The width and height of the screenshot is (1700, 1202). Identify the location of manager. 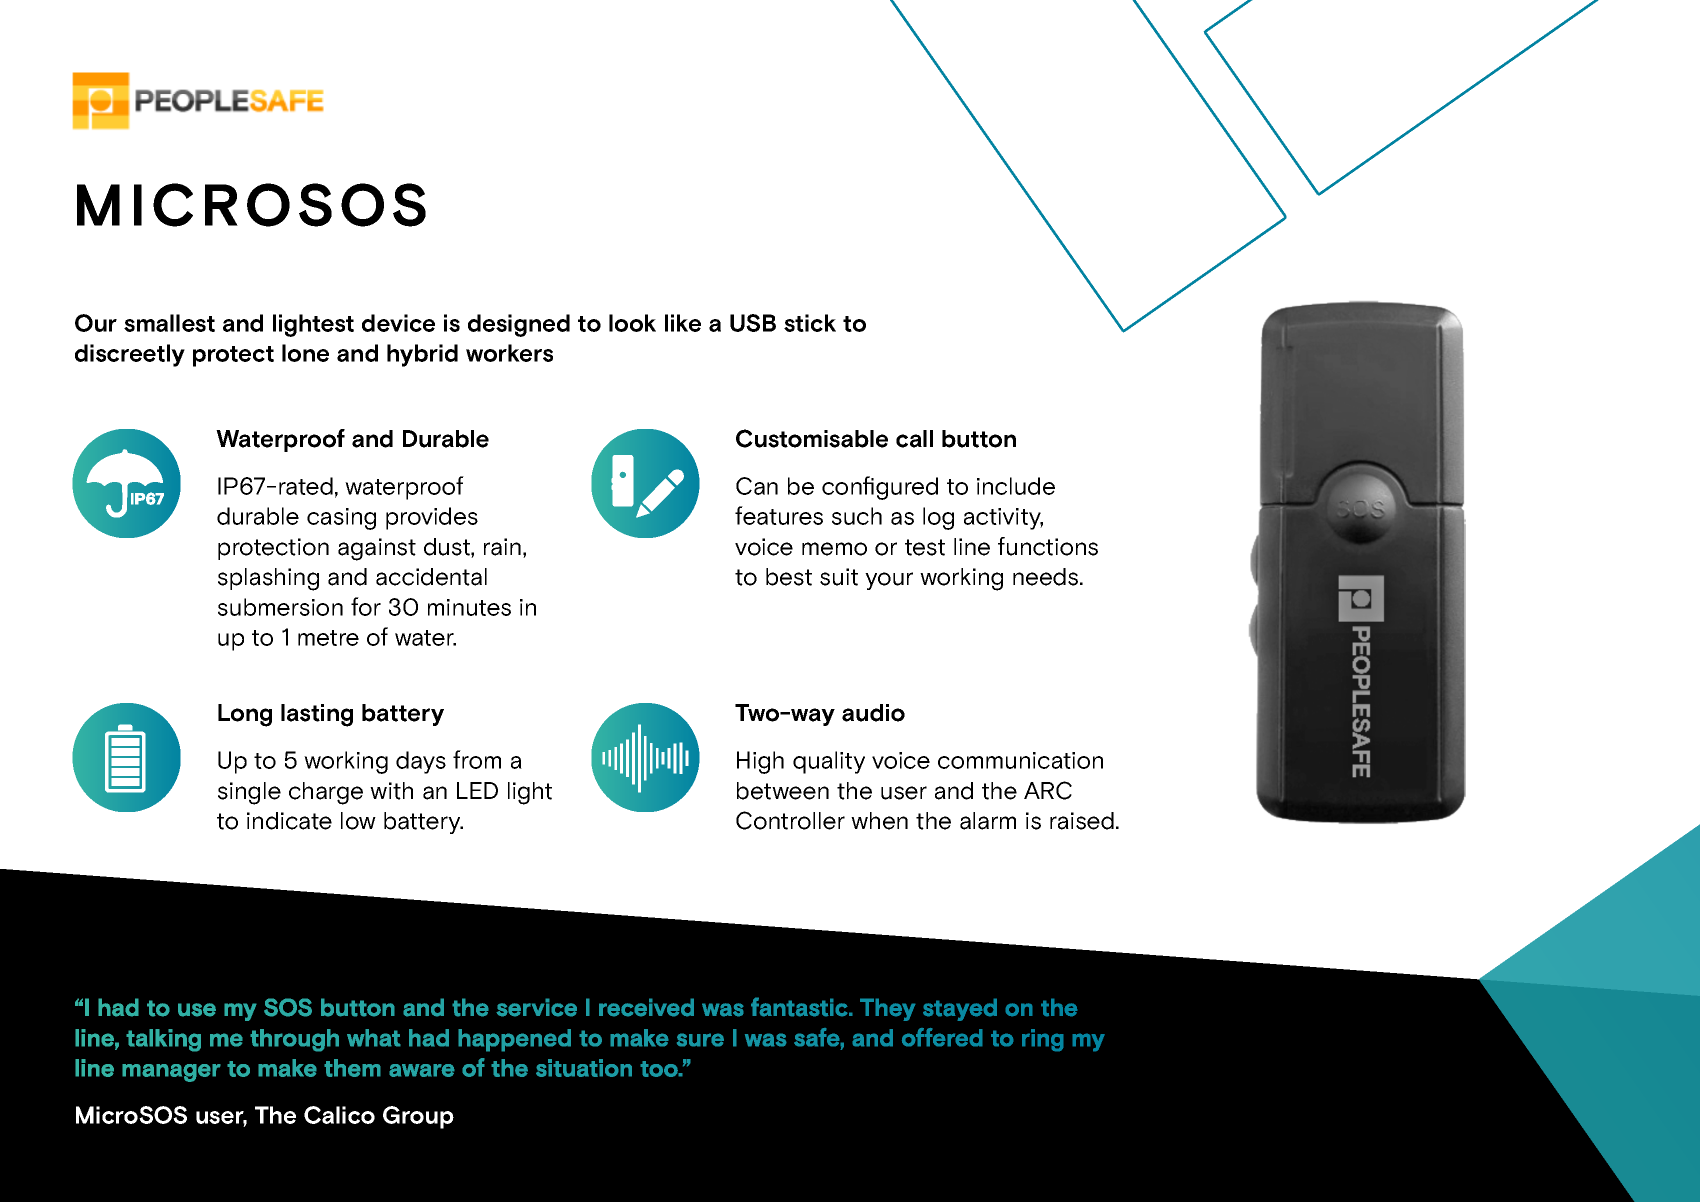
(171, 1073).
